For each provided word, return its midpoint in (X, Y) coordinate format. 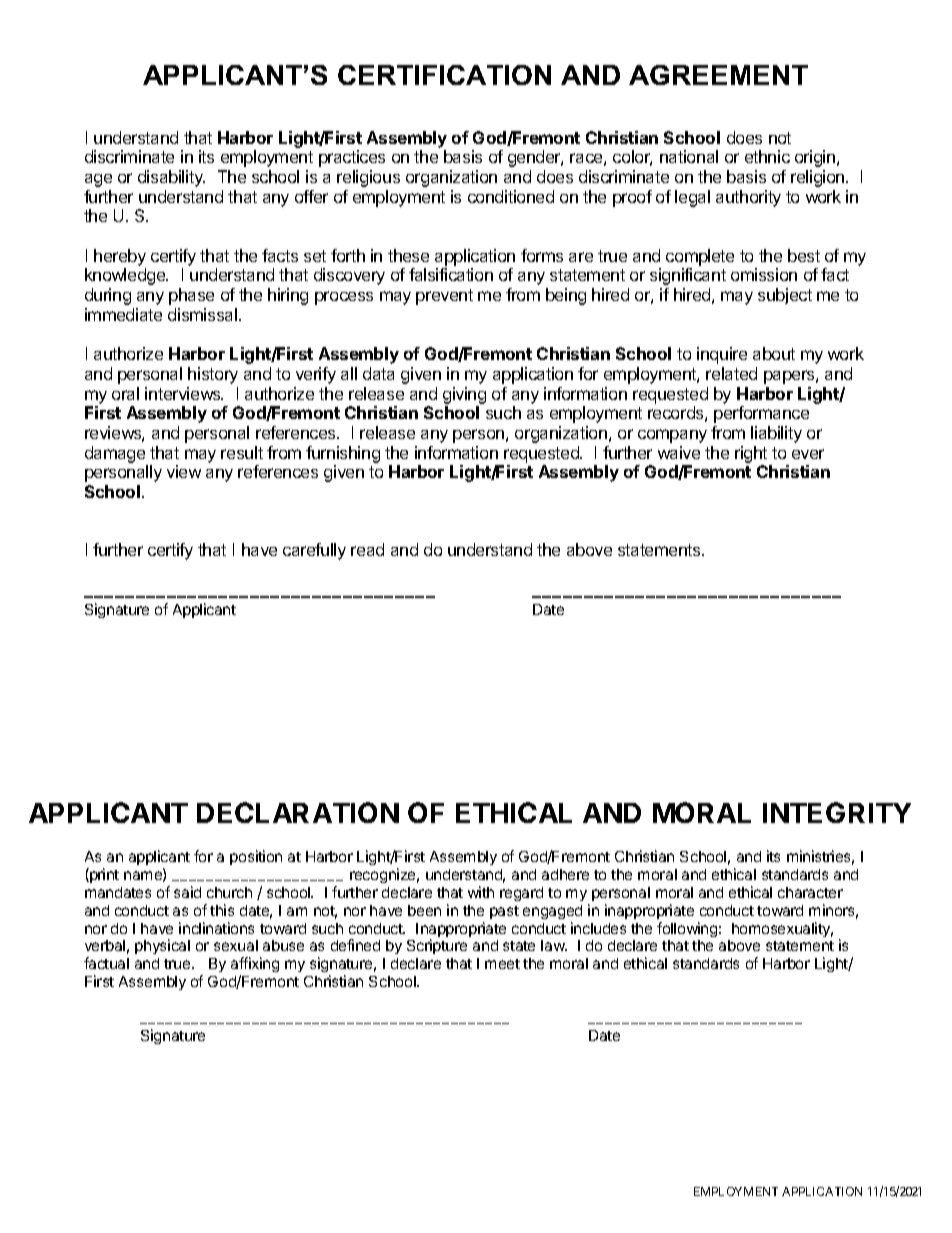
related (731, 373)
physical (162, 946)
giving (464, 395)
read (367, 549)
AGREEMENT (718, 75)
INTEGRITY (837, 812)
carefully (314, 551)
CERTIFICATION (444, 75)
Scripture (437, 946)
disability (171, 178)
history (213, 375)
